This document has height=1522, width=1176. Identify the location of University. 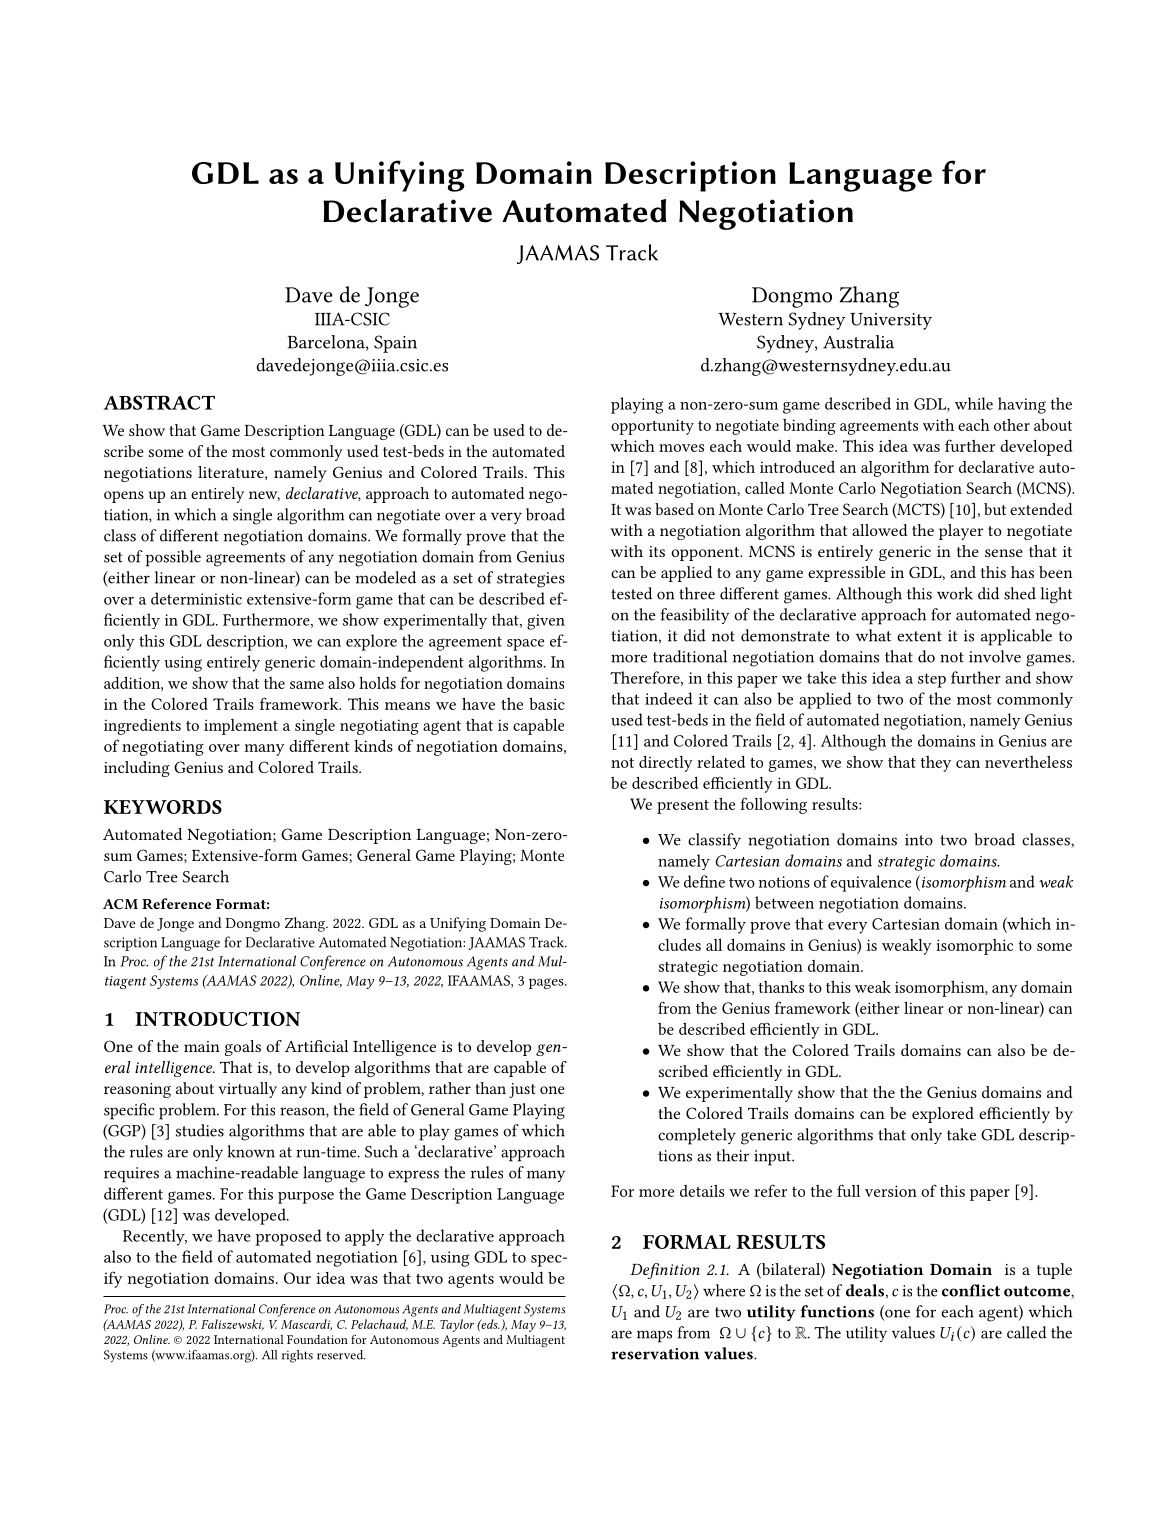
(891, 321).
